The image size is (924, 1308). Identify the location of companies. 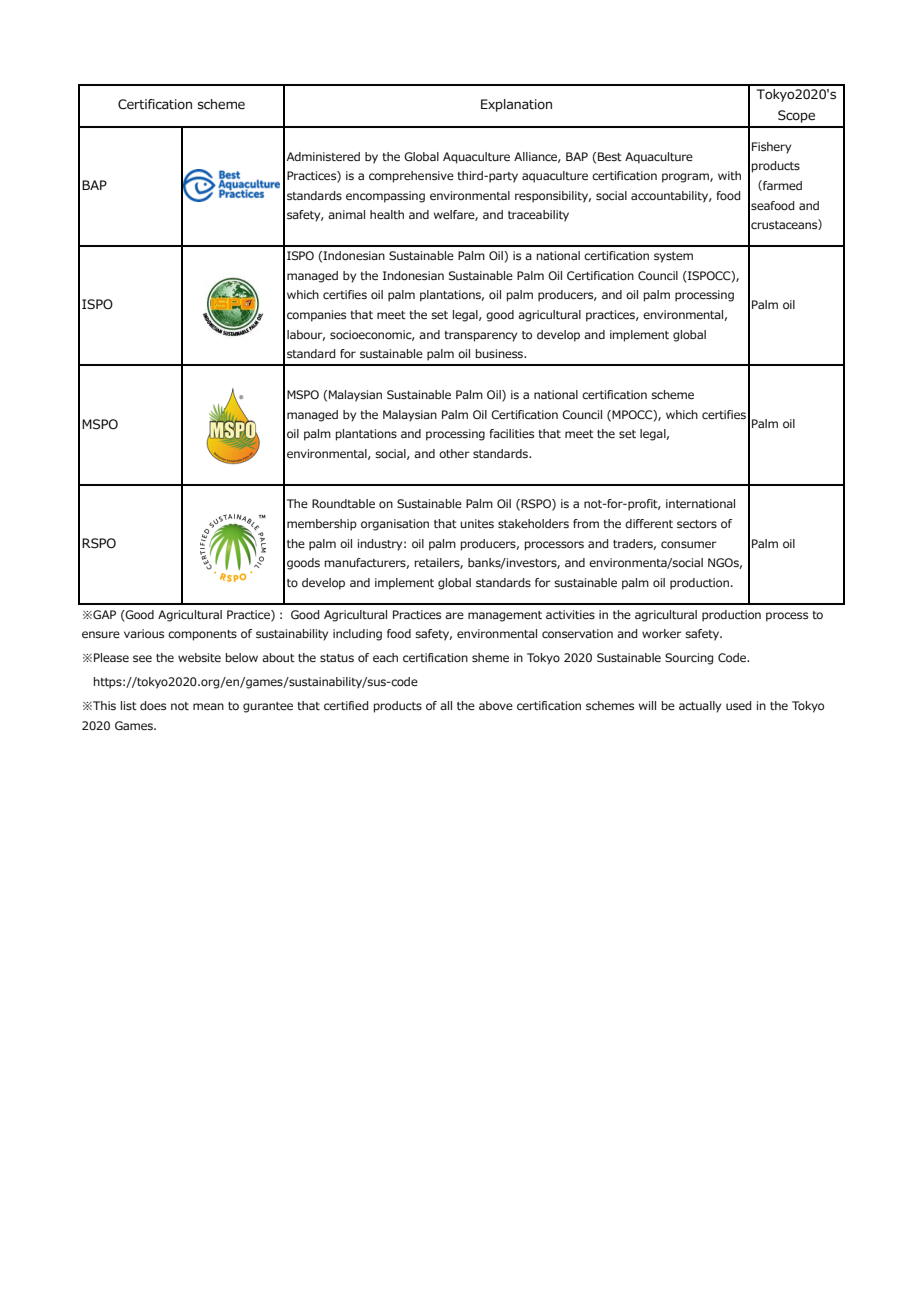
(316, 316).
